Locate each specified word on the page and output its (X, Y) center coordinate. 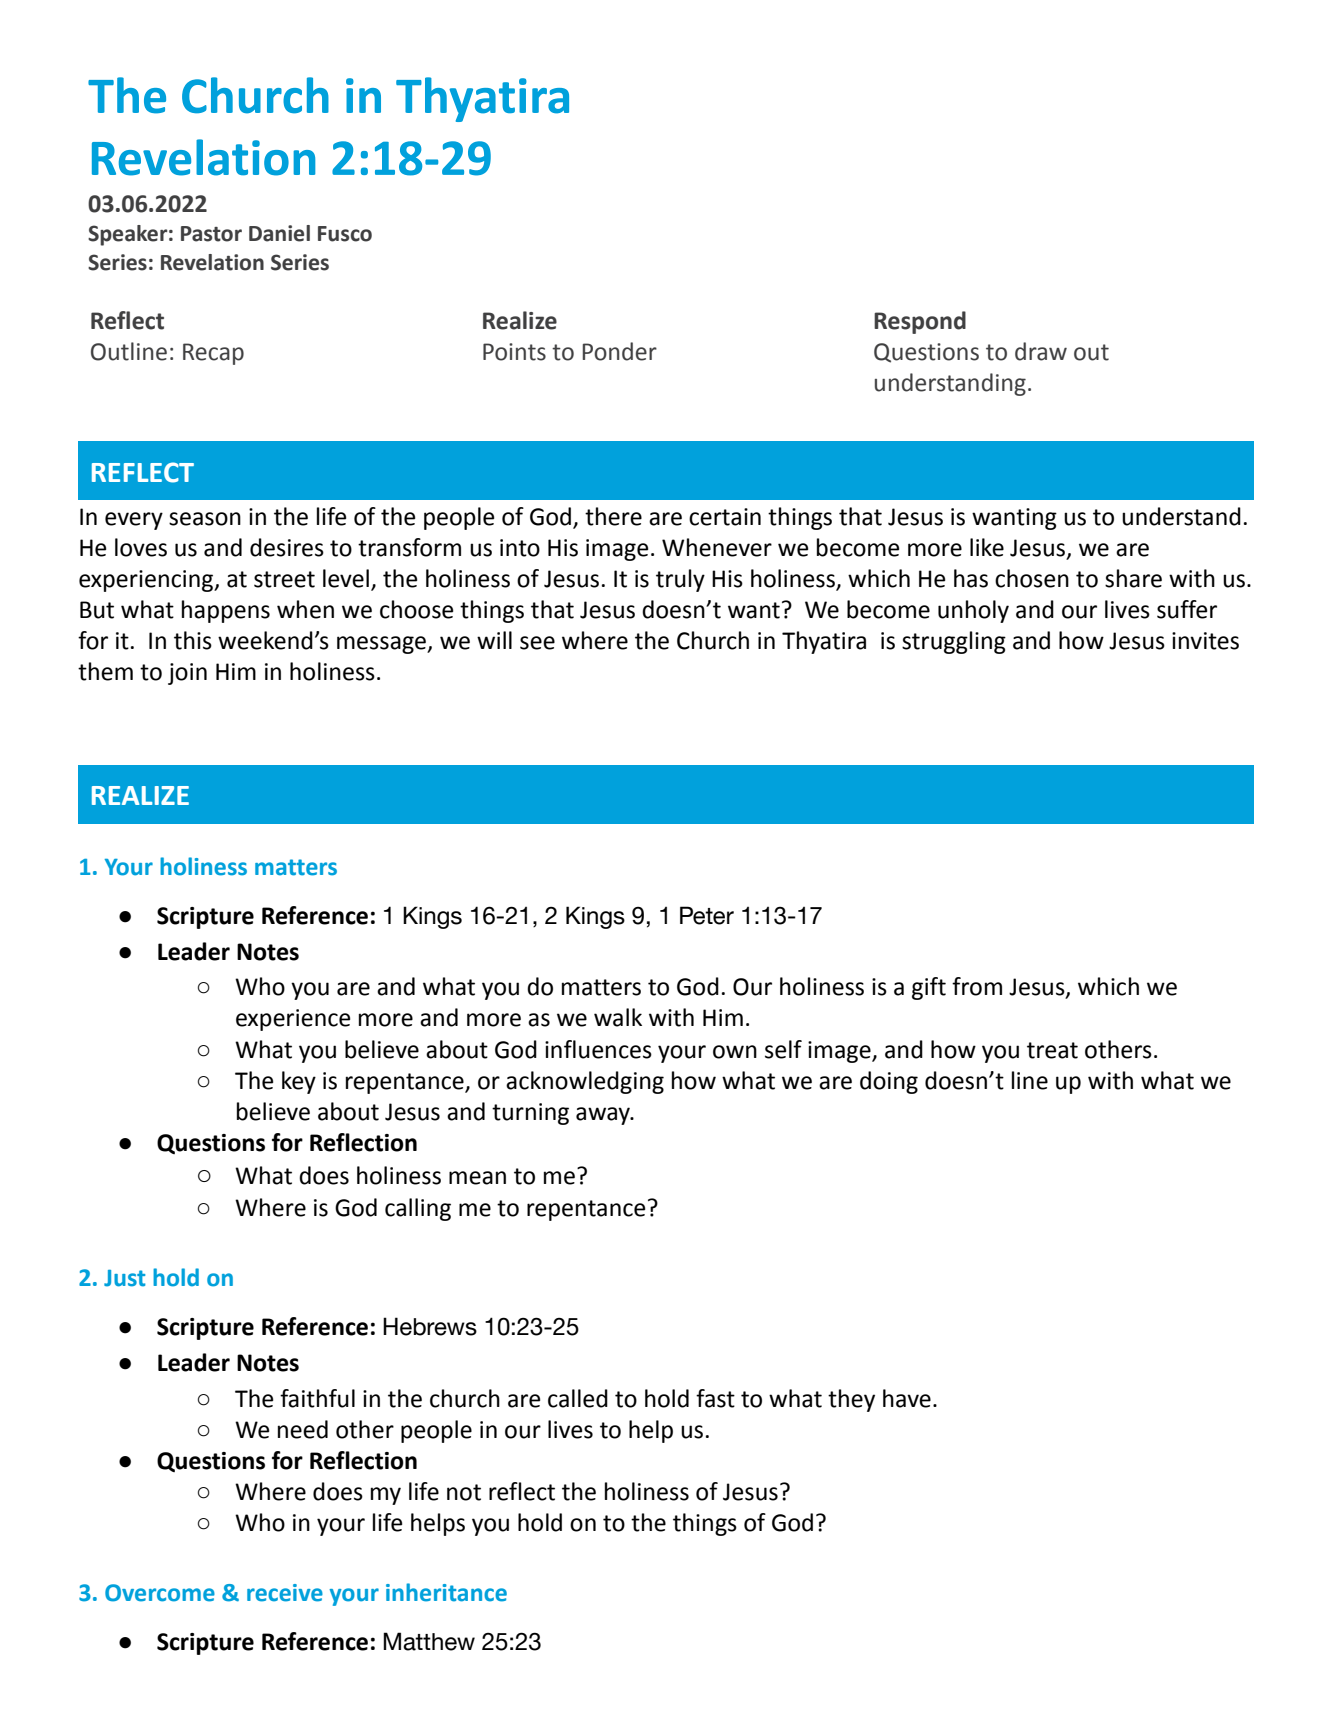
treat (1052, 1050)
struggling (954, 642)
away (604, 1116)
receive (285, 1593)
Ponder (620, 351)
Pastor (211, 234)
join (187, 674)
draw (1041, 351)
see (537, 643)
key (299, 1082)
